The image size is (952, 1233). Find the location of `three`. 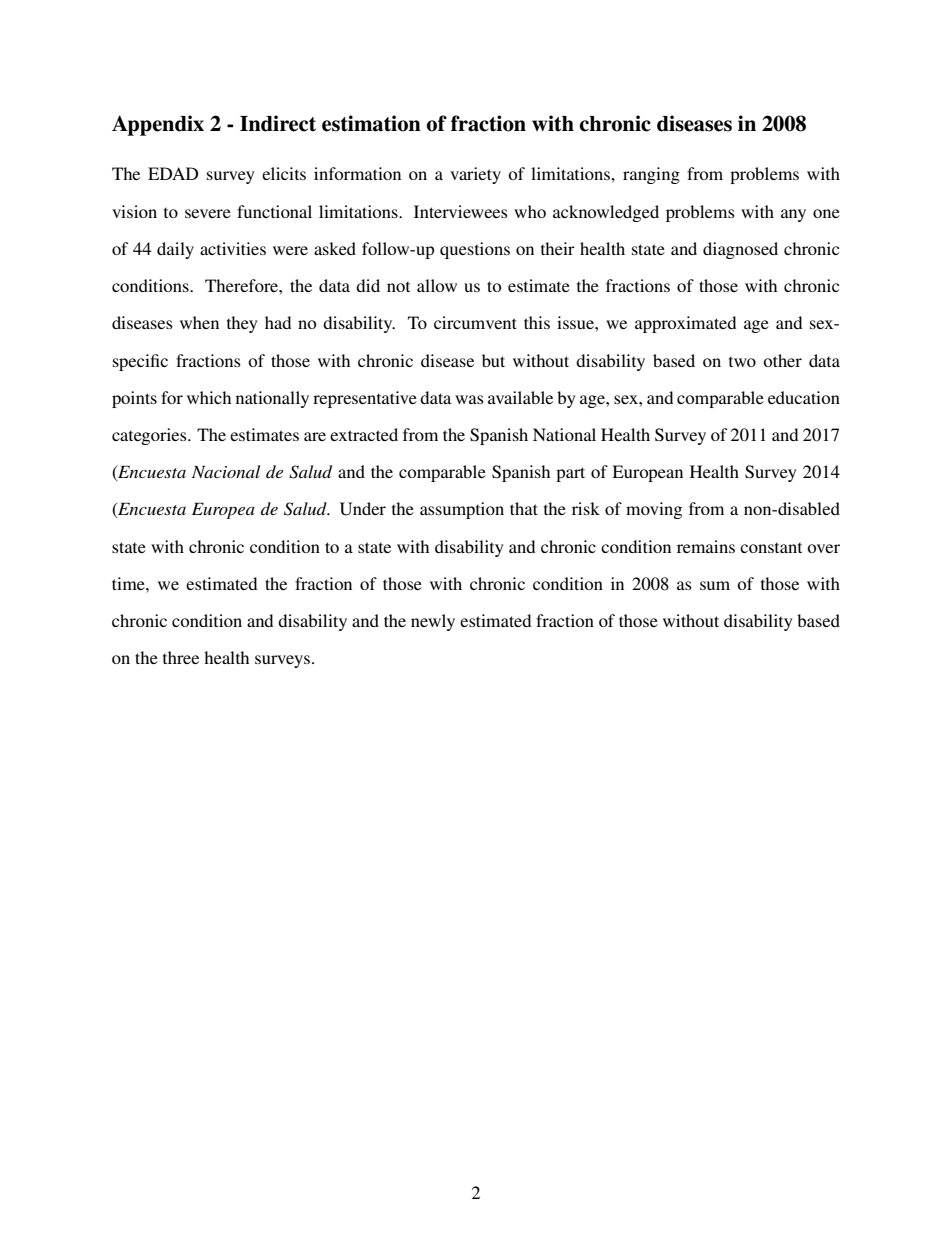

three is located at coordinates (181, 657).
